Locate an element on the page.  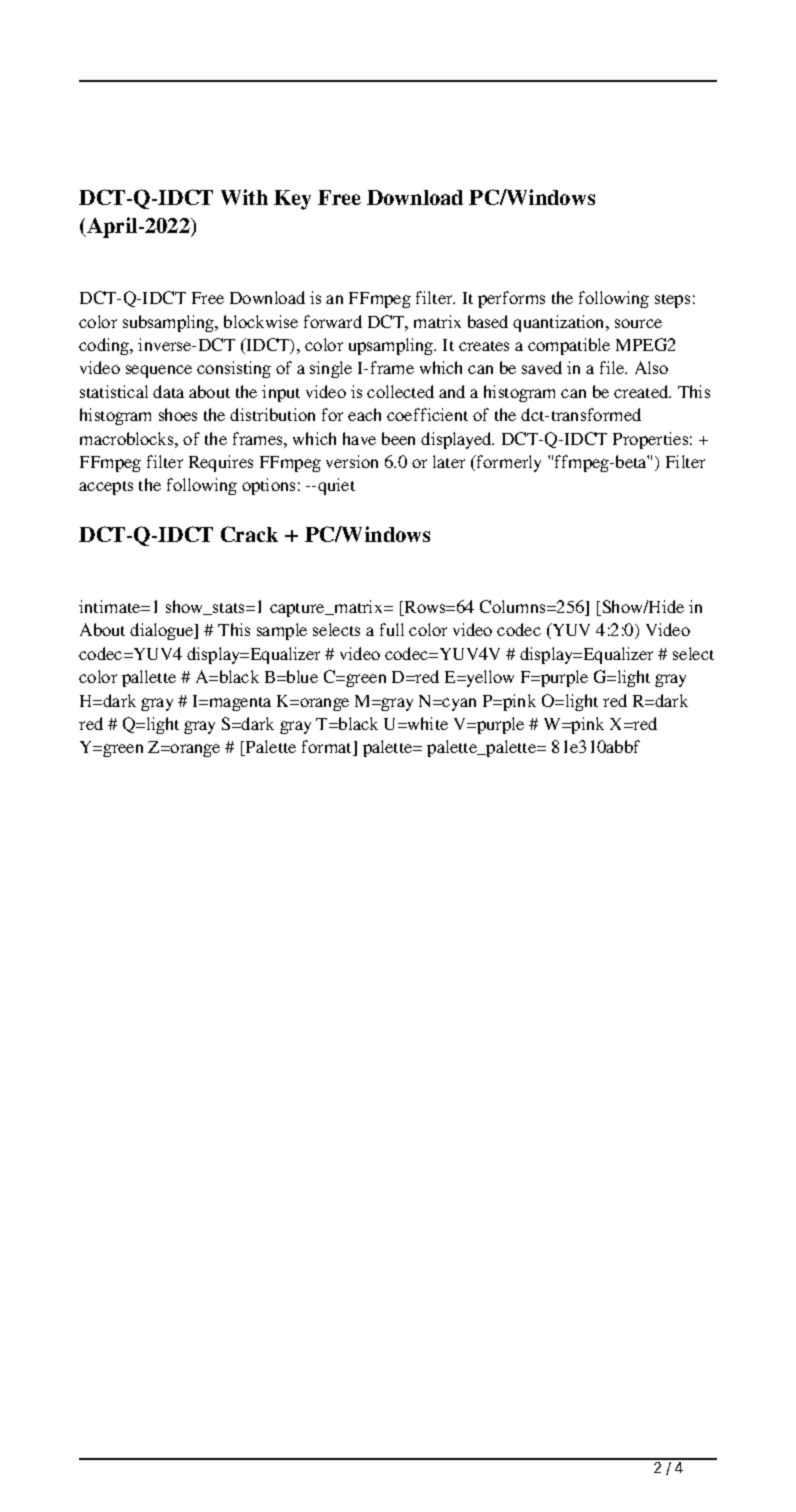
pallette is located at coordinates (149, 678).
